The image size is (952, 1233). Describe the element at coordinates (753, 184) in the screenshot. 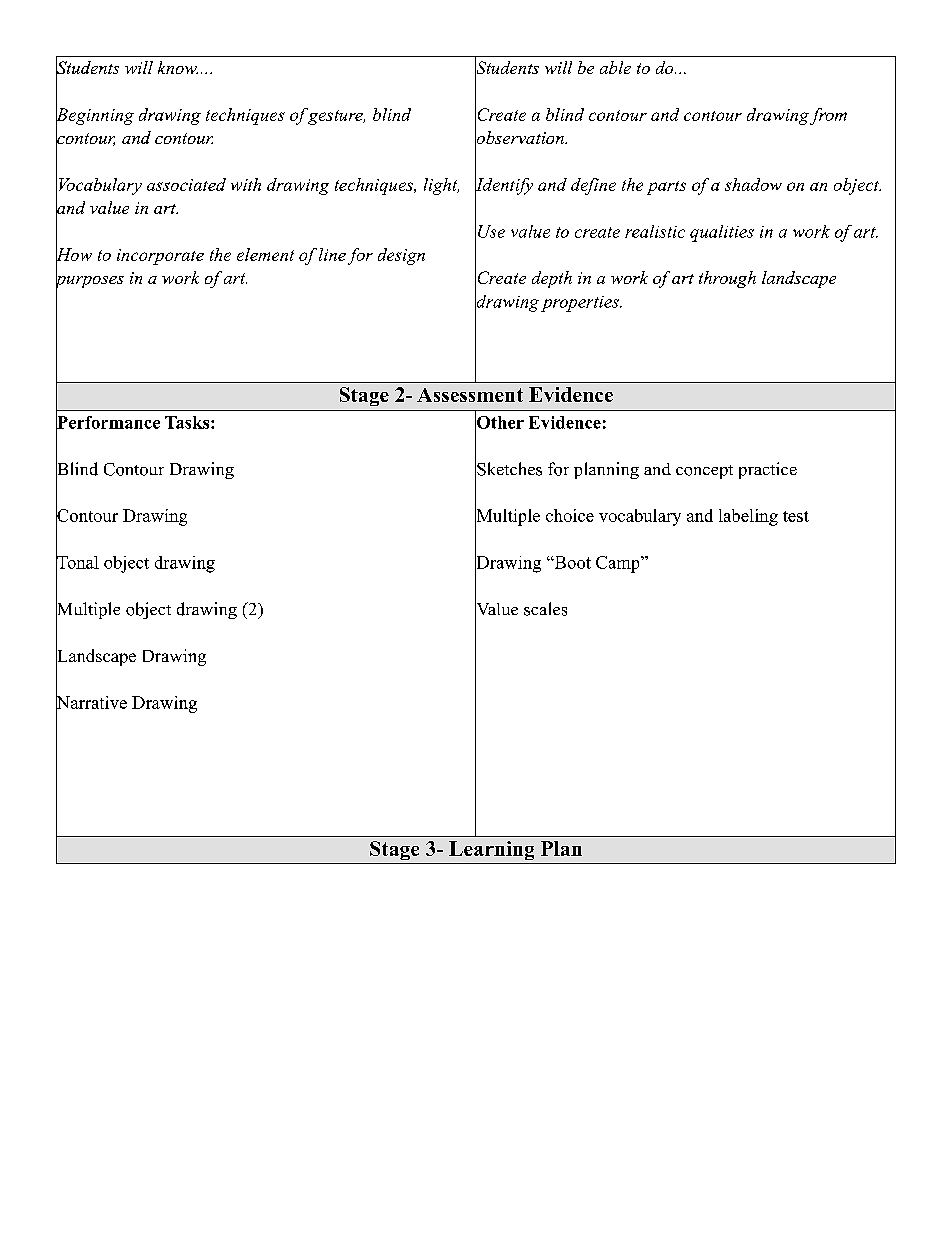

I see `shadow` at that location.
